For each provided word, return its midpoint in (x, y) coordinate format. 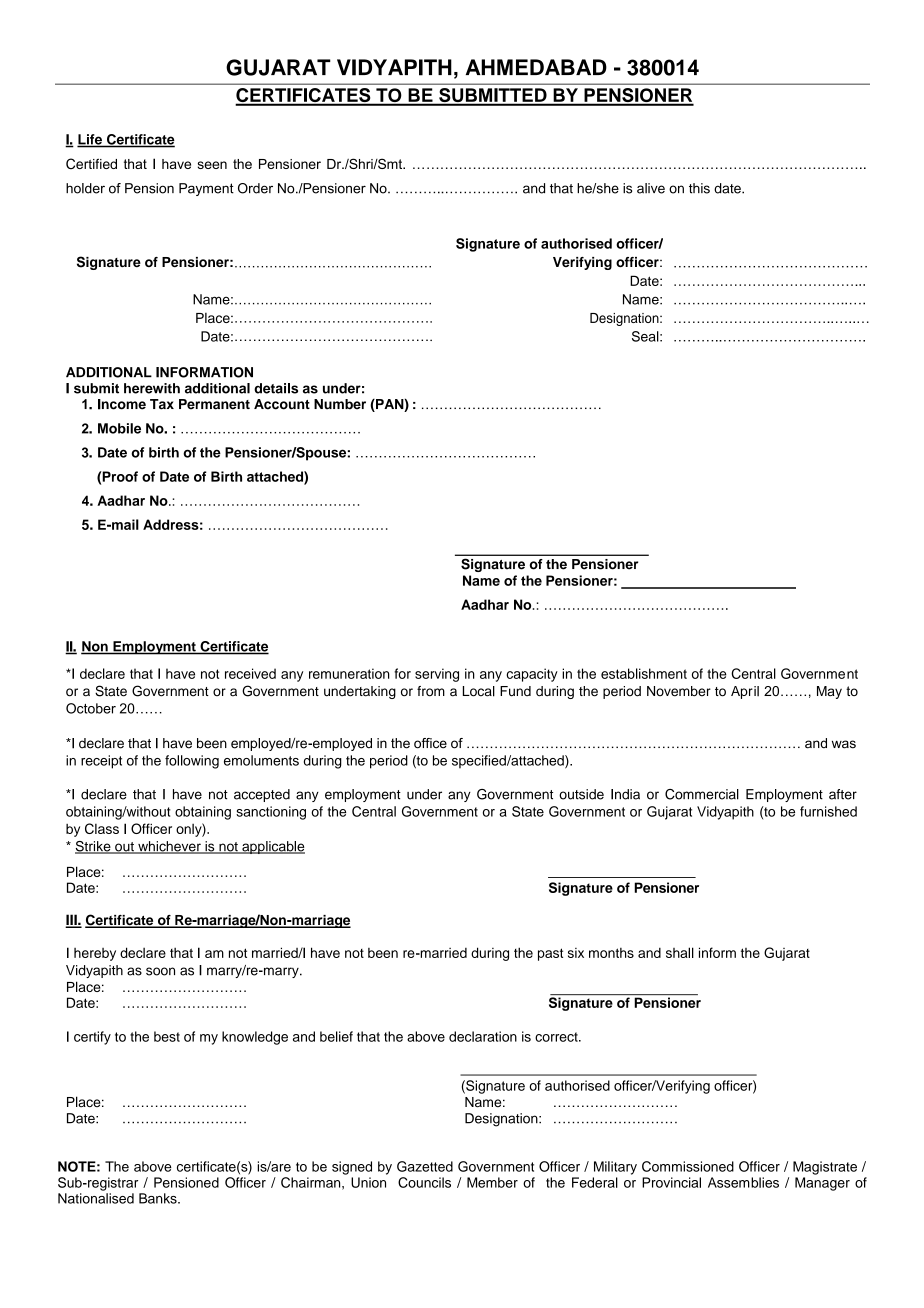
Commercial (702, 794)
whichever (169, 847)
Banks (159, 1198)
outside (581, 794)
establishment (644, 673)
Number (340, 404)
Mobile (119, 428)
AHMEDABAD (536, 67)
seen (212, 165)
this (699, 188)
